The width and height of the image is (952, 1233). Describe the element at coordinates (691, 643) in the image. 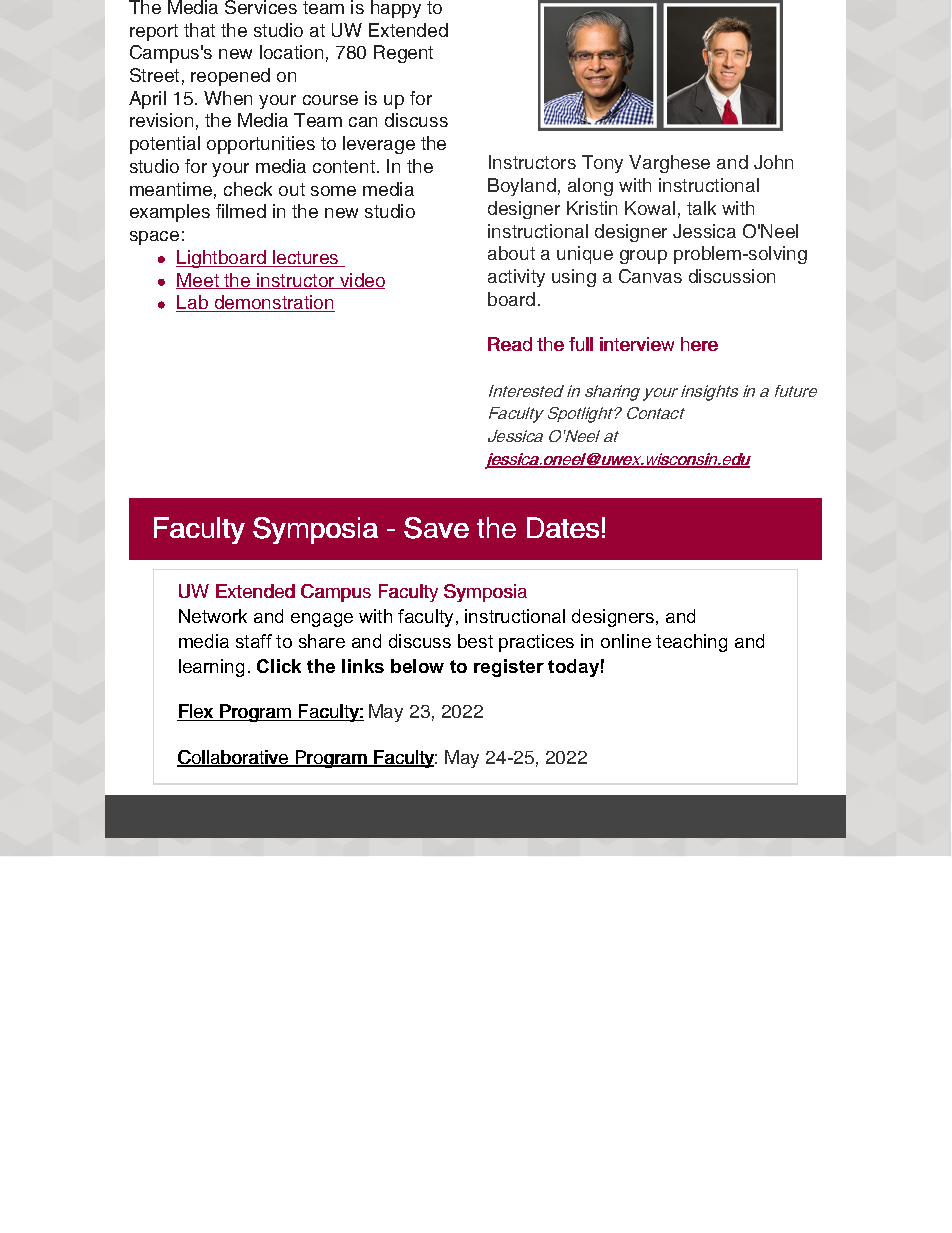

I see `teaching` at that location.
